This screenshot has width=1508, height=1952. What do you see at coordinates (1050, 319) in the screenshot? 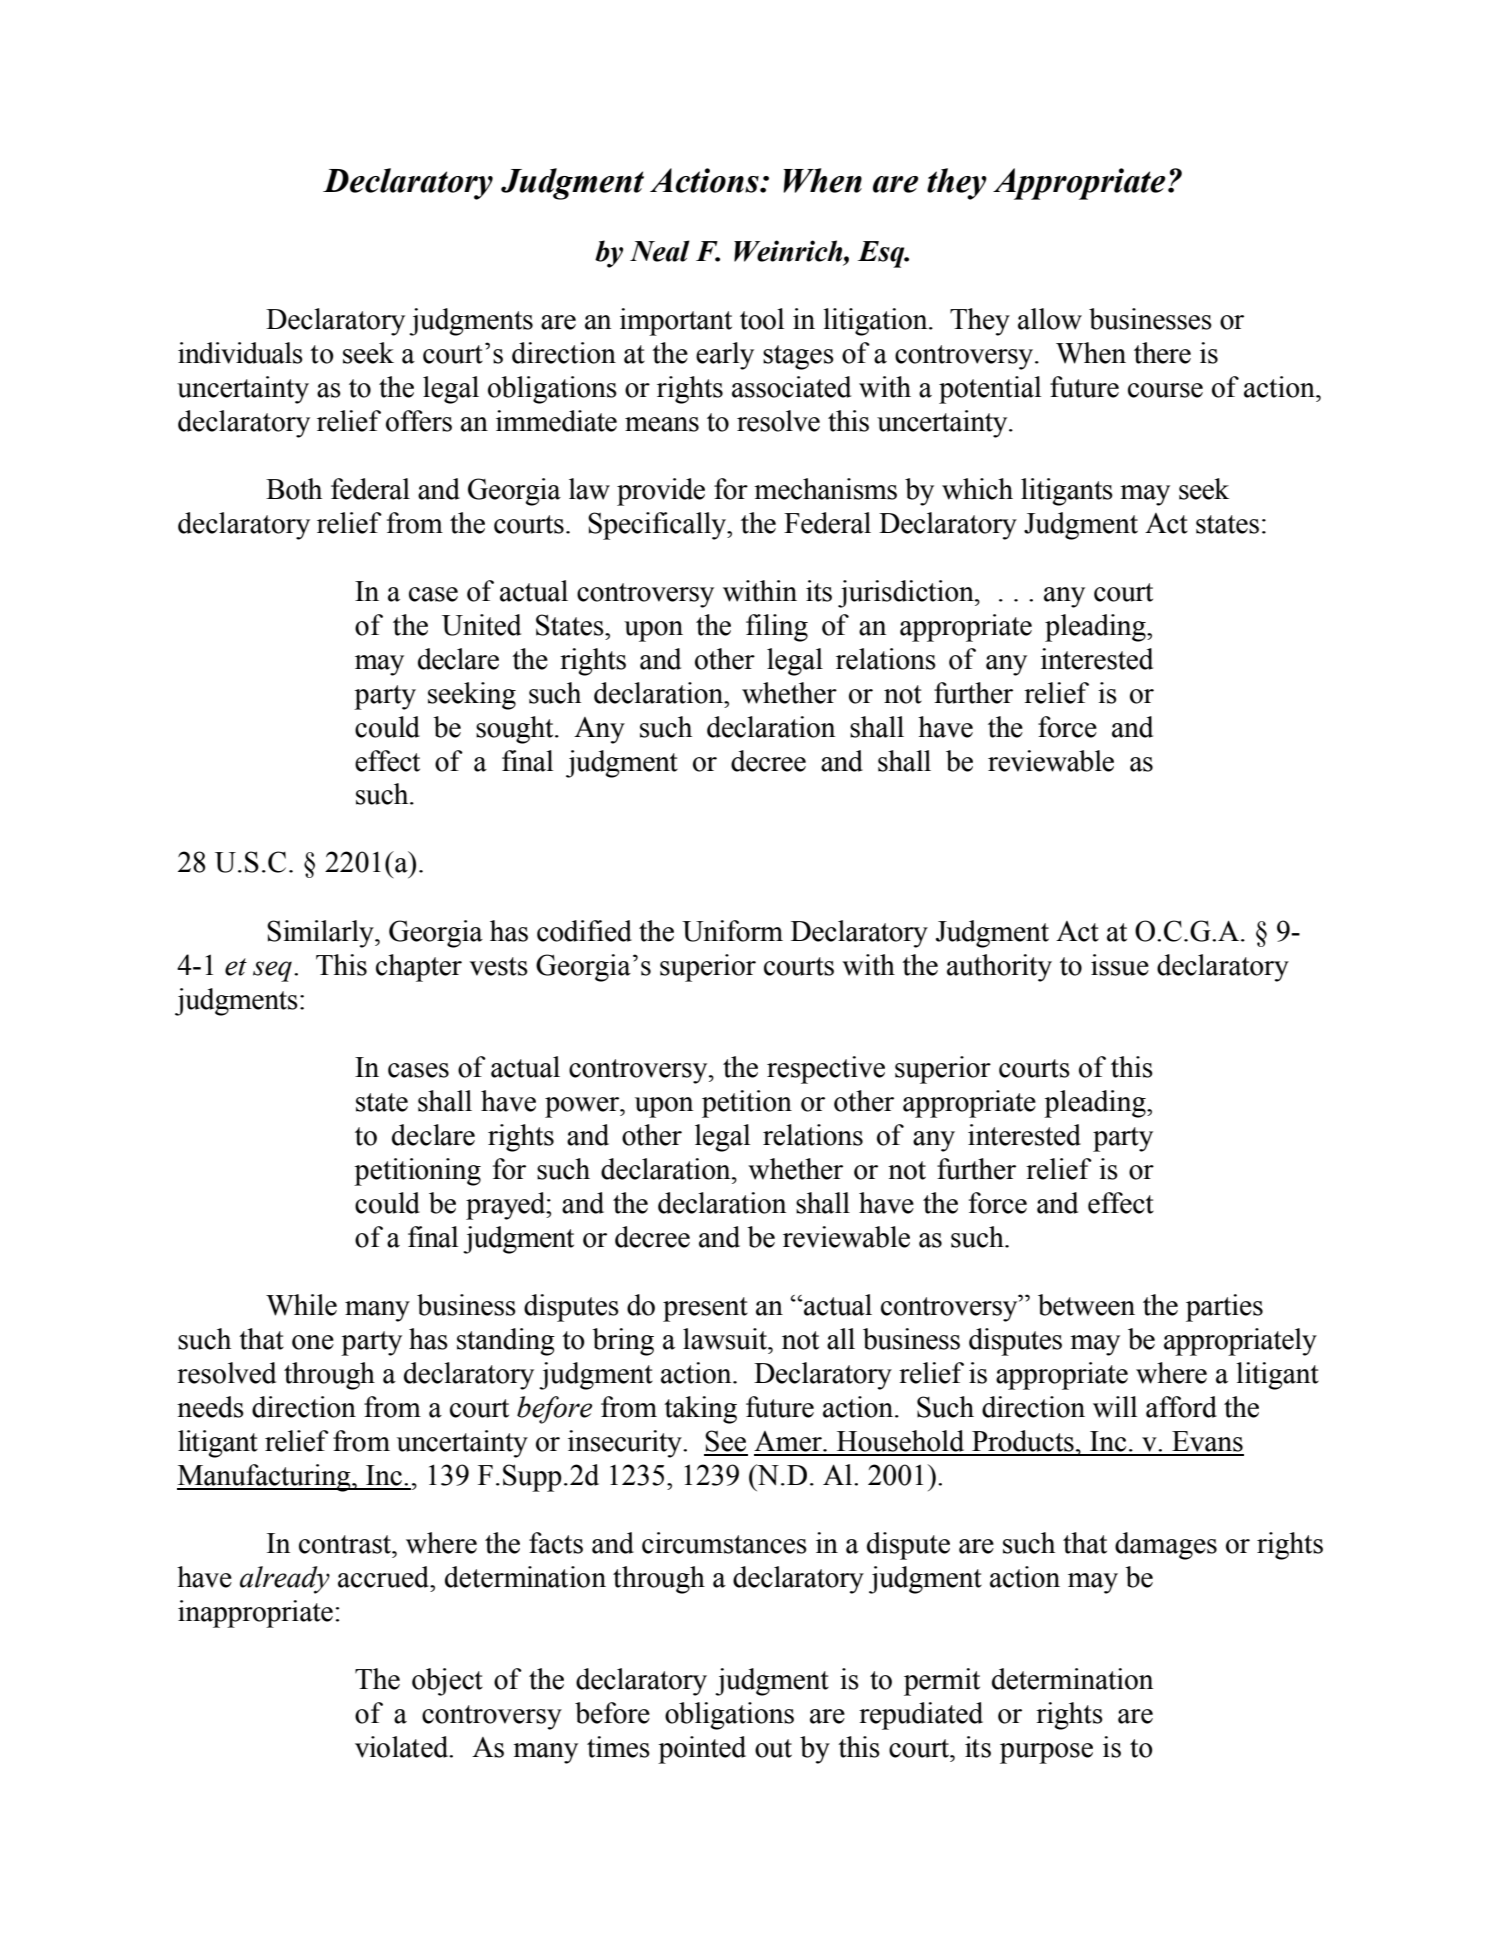
I see `allow` at bounding box center [1050, 319].
